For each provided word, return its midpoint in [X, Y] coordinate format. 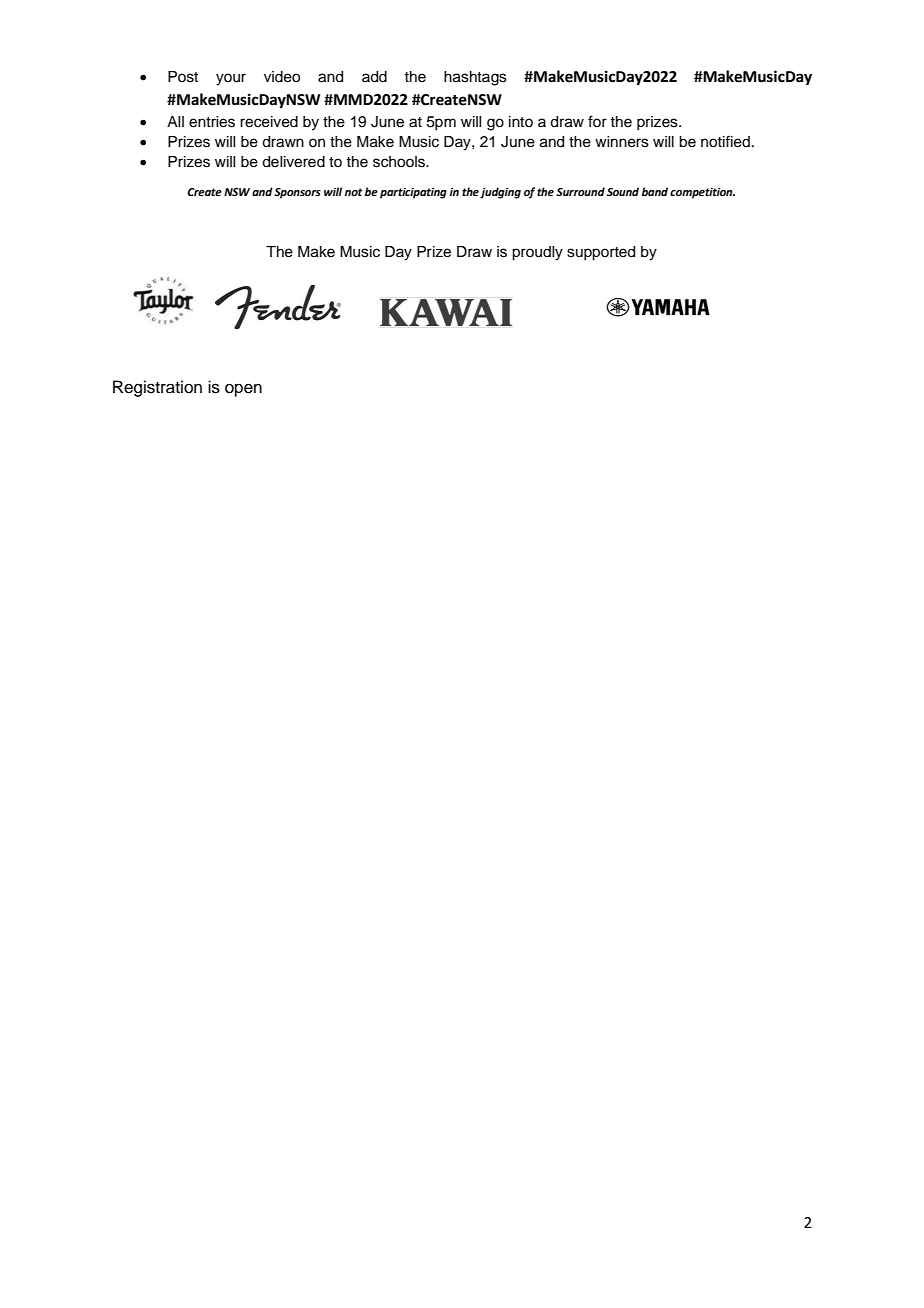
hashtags [475, 78]
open [243, 390]
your [231, 79]
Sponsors [297, 193]
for [597, 121]
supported [601, 253]
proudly [537, 253]
